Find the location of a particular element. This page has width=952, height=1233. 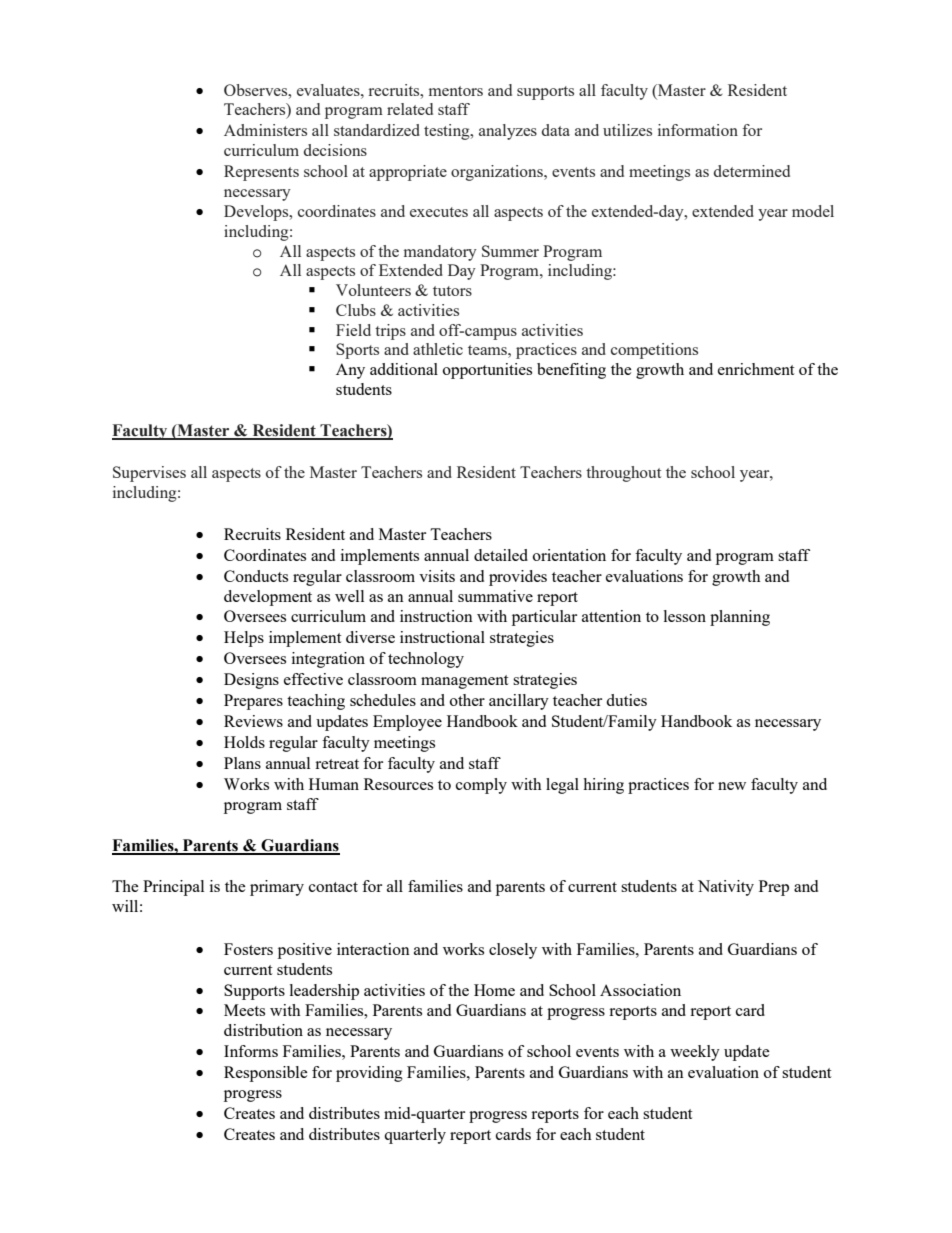

Home is located at coordinates (494, 990).
